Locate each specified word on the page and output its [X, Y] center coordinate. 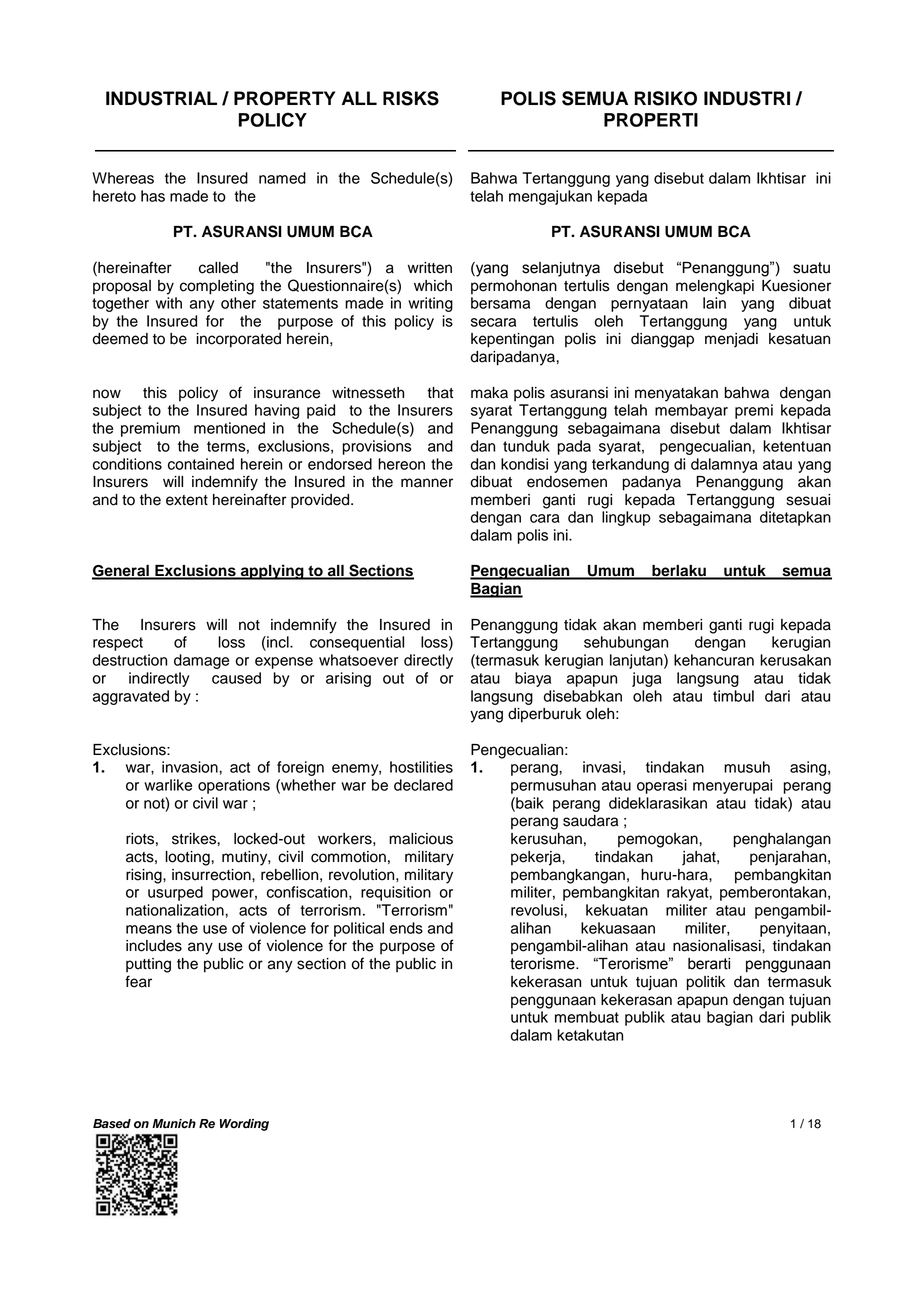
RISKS [411, 98]
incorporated [238, 340]
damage [201, 661]
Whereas [123, 178]
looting [188, 858]
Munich [174, 1124]
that [440, 393]
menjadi [731, 340]
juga [647, 679]
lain [714, 303]
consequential [357, 643]
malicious [421, 839]
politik [706, 983]
